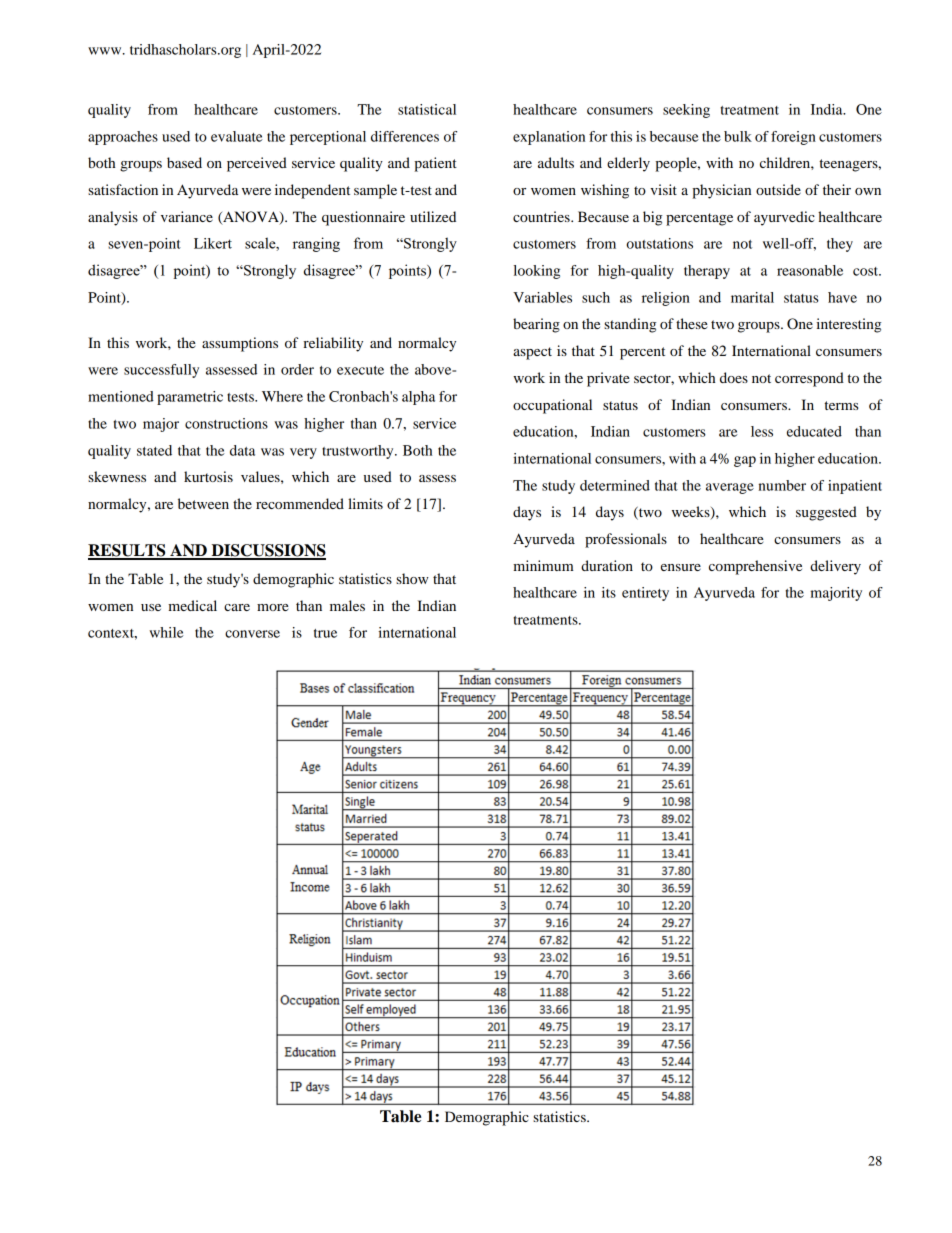 The height and width of the screenshot is (1233, 952). Describe the element at coordinates (242, 450) in the screenshot. I see `data` at that location.
